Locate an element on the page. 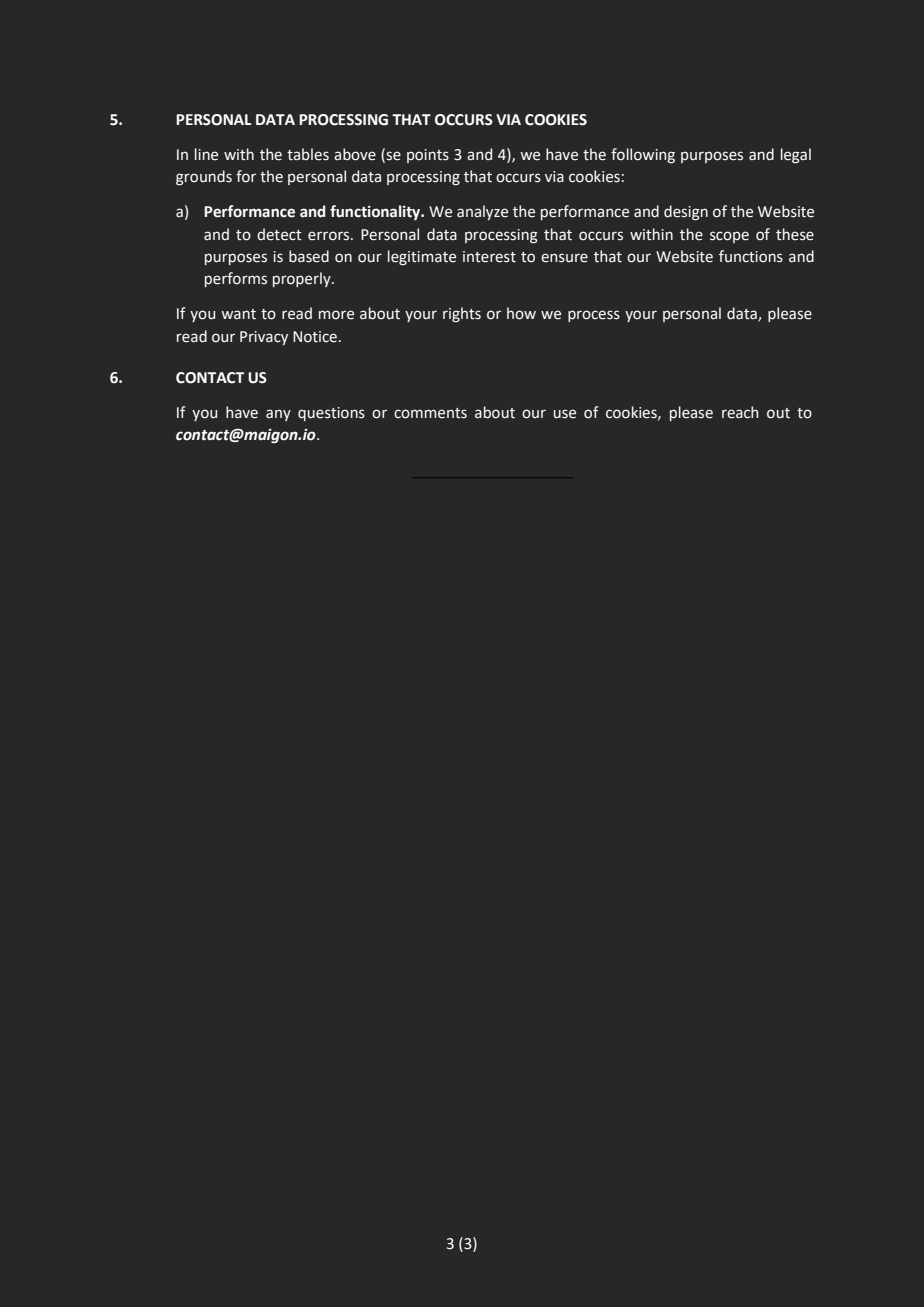 The width and height of the page is (924, 1307). rights is located at coordinates (462, 314).
